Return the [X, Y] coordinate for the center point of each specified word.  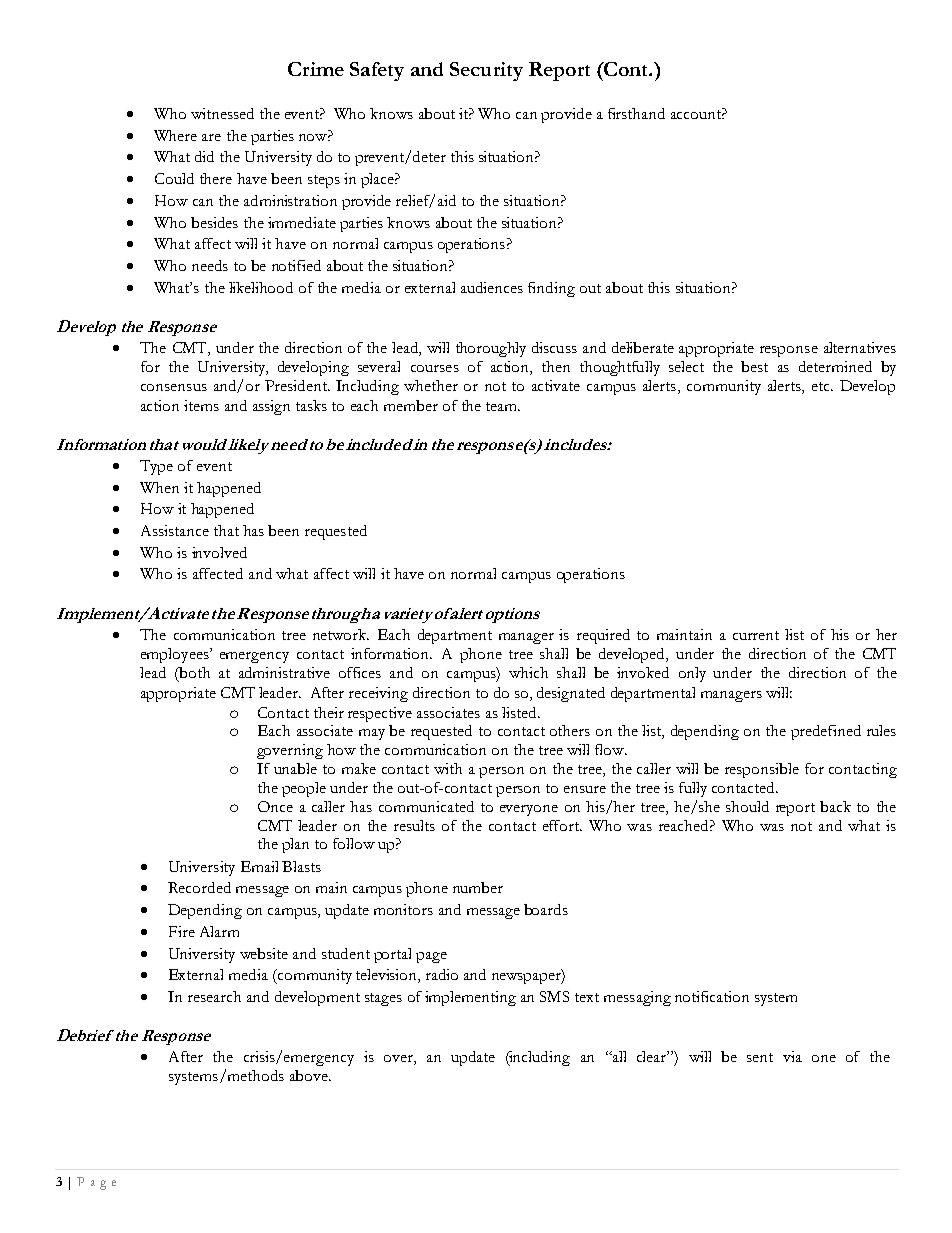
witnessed [222, 113]
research [214, 996]
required [603, 636]
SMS [554, 996]
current [756, 635]
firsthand [636, 113]
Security [486, 71]
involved [219, 552]
